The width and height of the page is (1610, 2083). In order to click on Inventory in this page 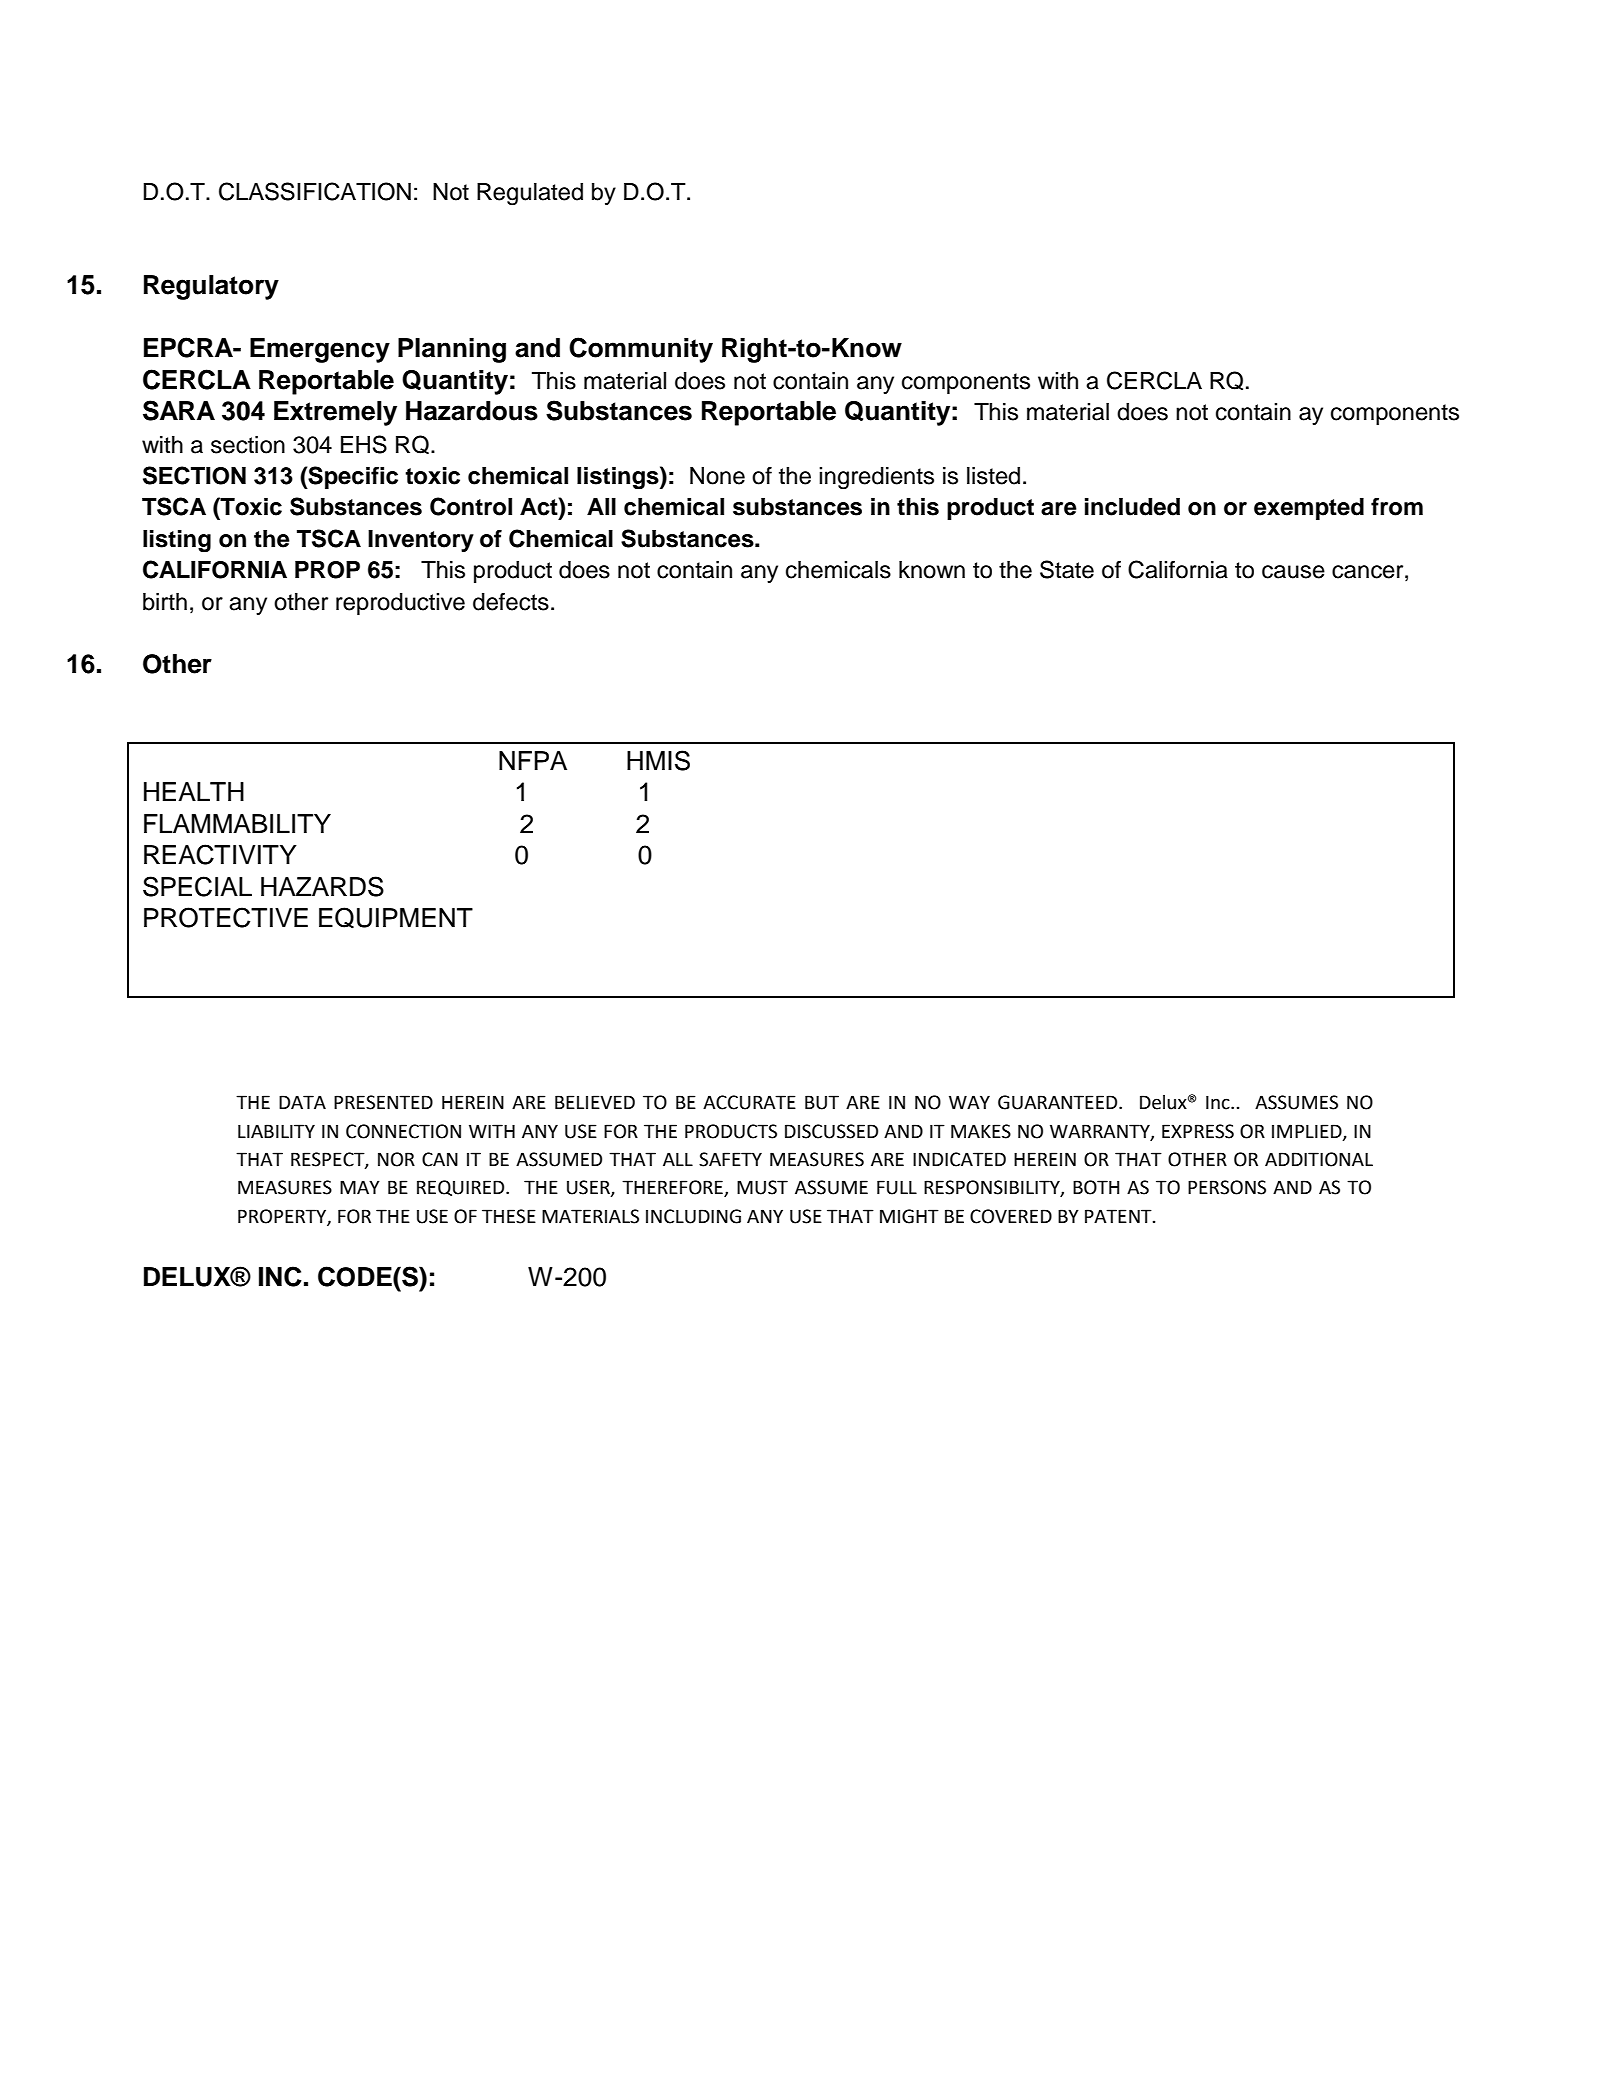, I will do `click(421, 541)`.
